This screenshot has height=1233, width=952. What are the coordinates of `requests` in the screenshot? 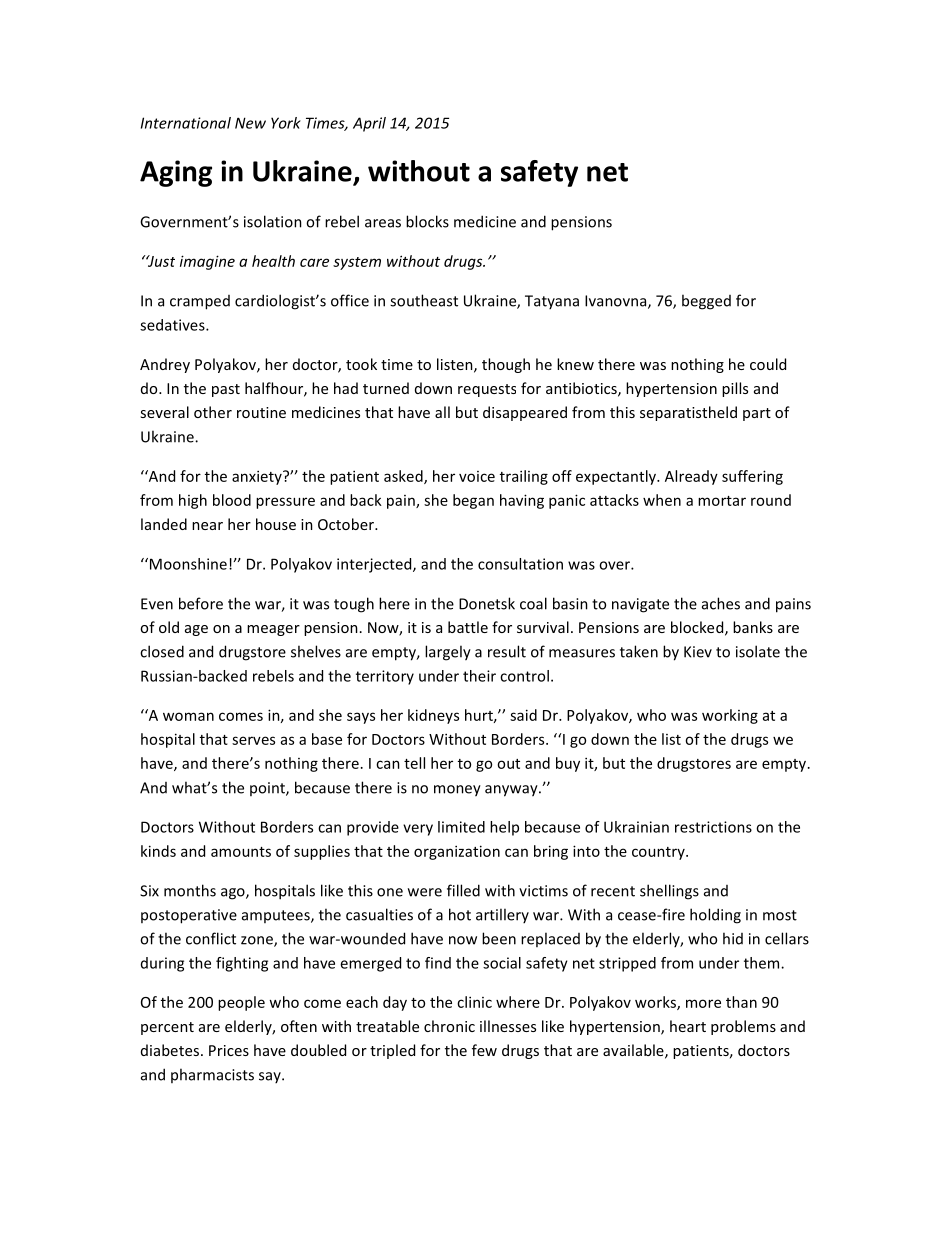 It's located at (487, 390).
